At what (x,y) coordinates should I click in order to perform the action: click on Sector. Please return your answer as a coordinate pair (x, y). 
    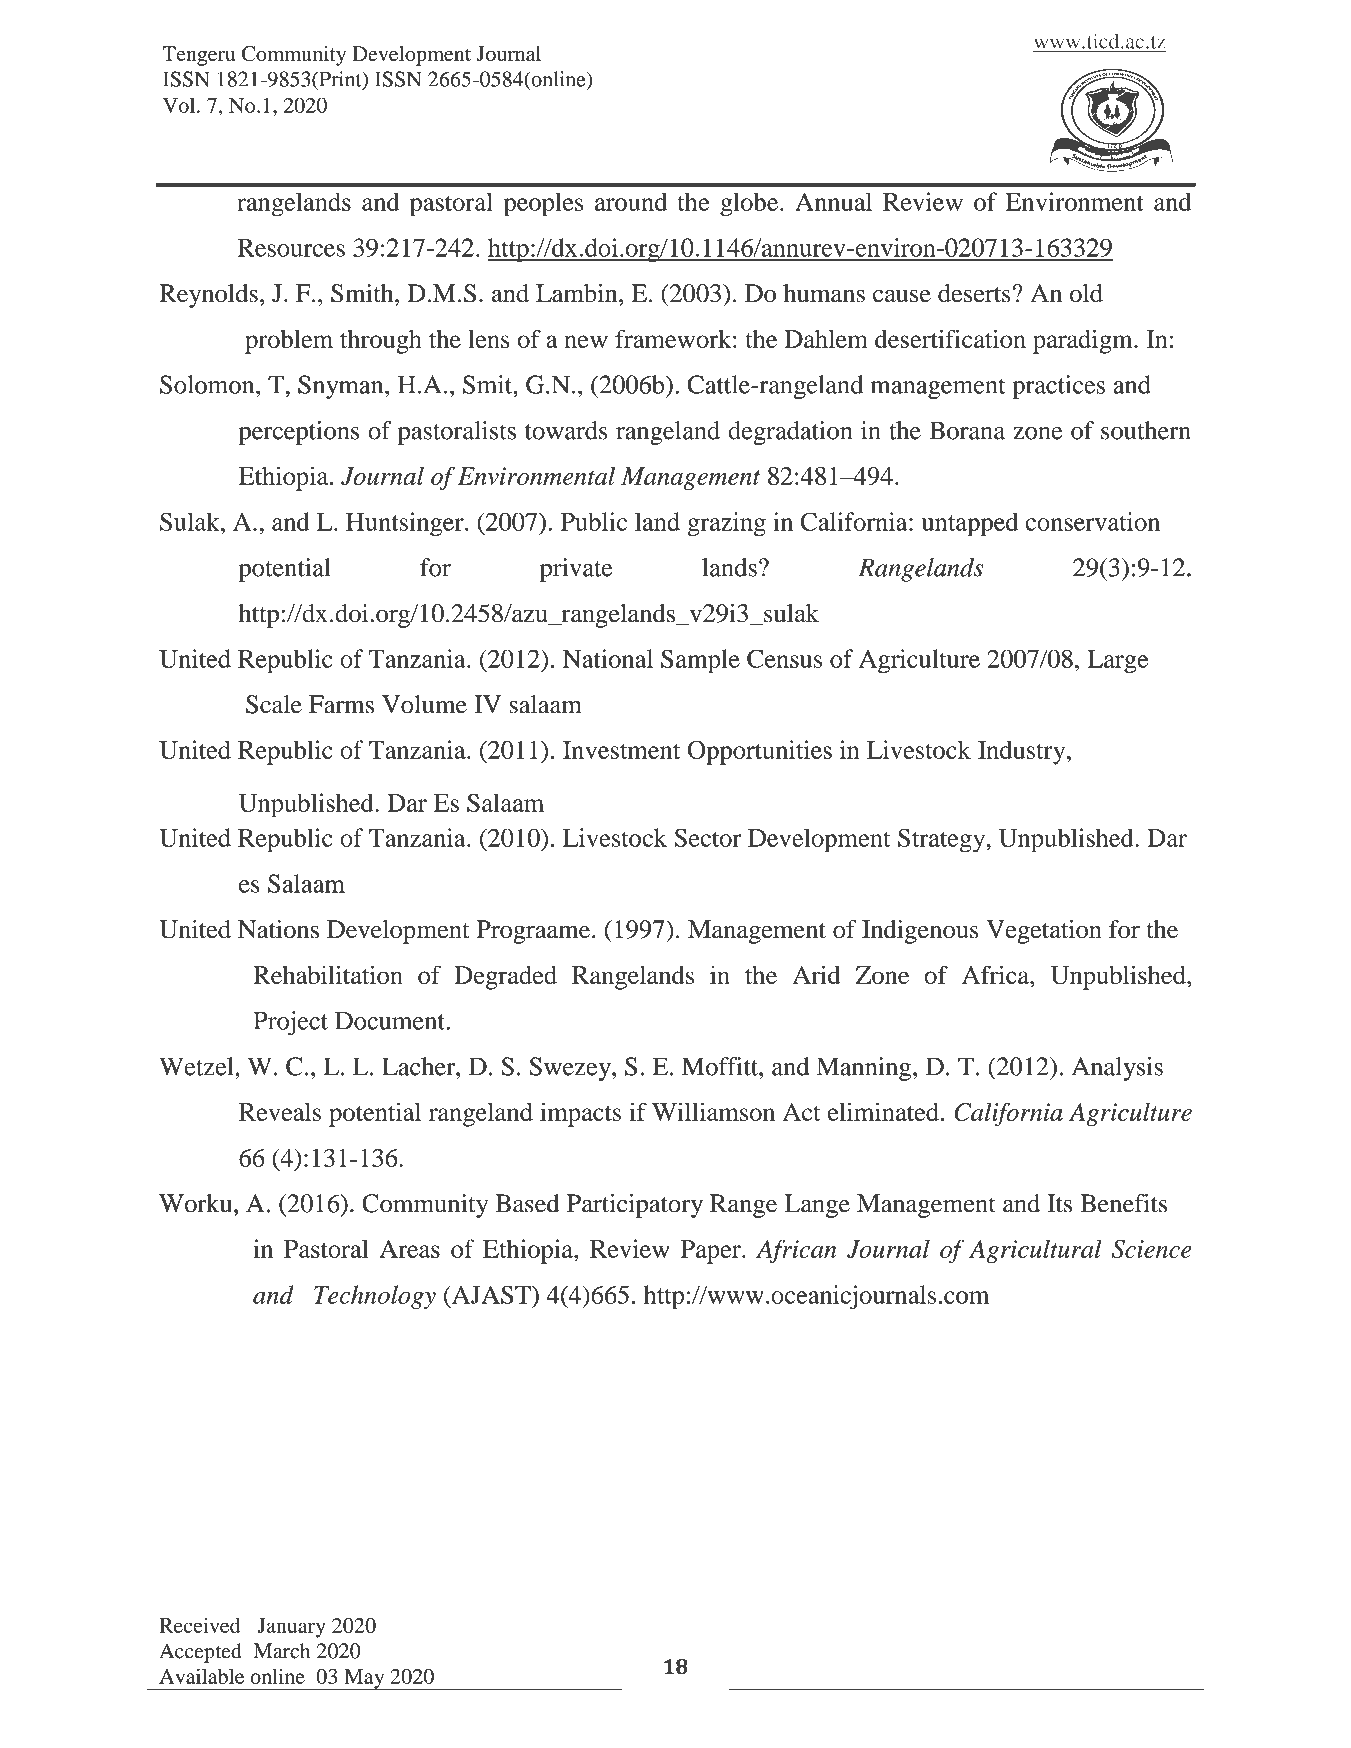
    Looking at the image, I should click on (707, 837).
